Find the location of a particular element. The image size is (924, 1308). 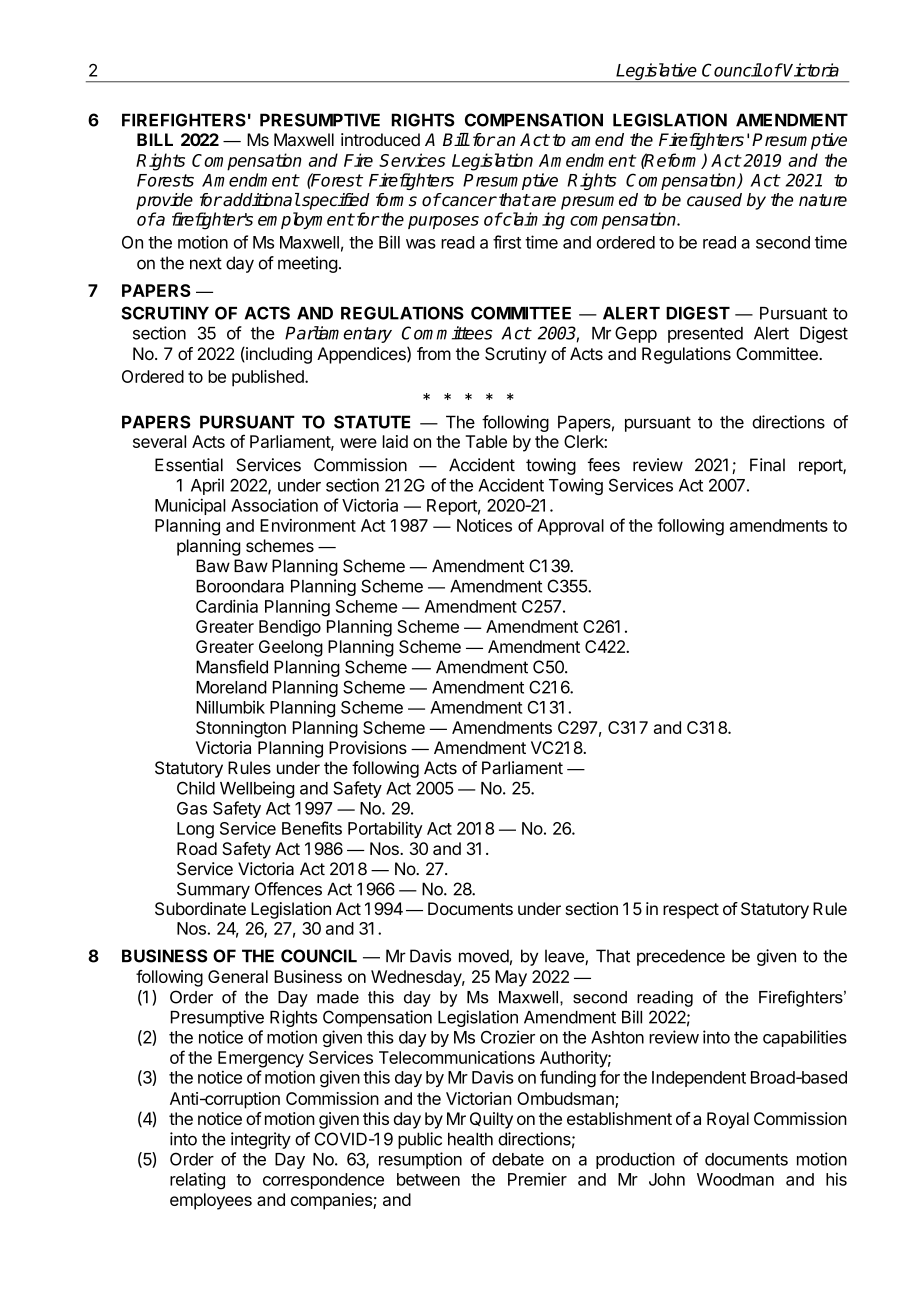

introduced is located at coordinates (380, 139).
